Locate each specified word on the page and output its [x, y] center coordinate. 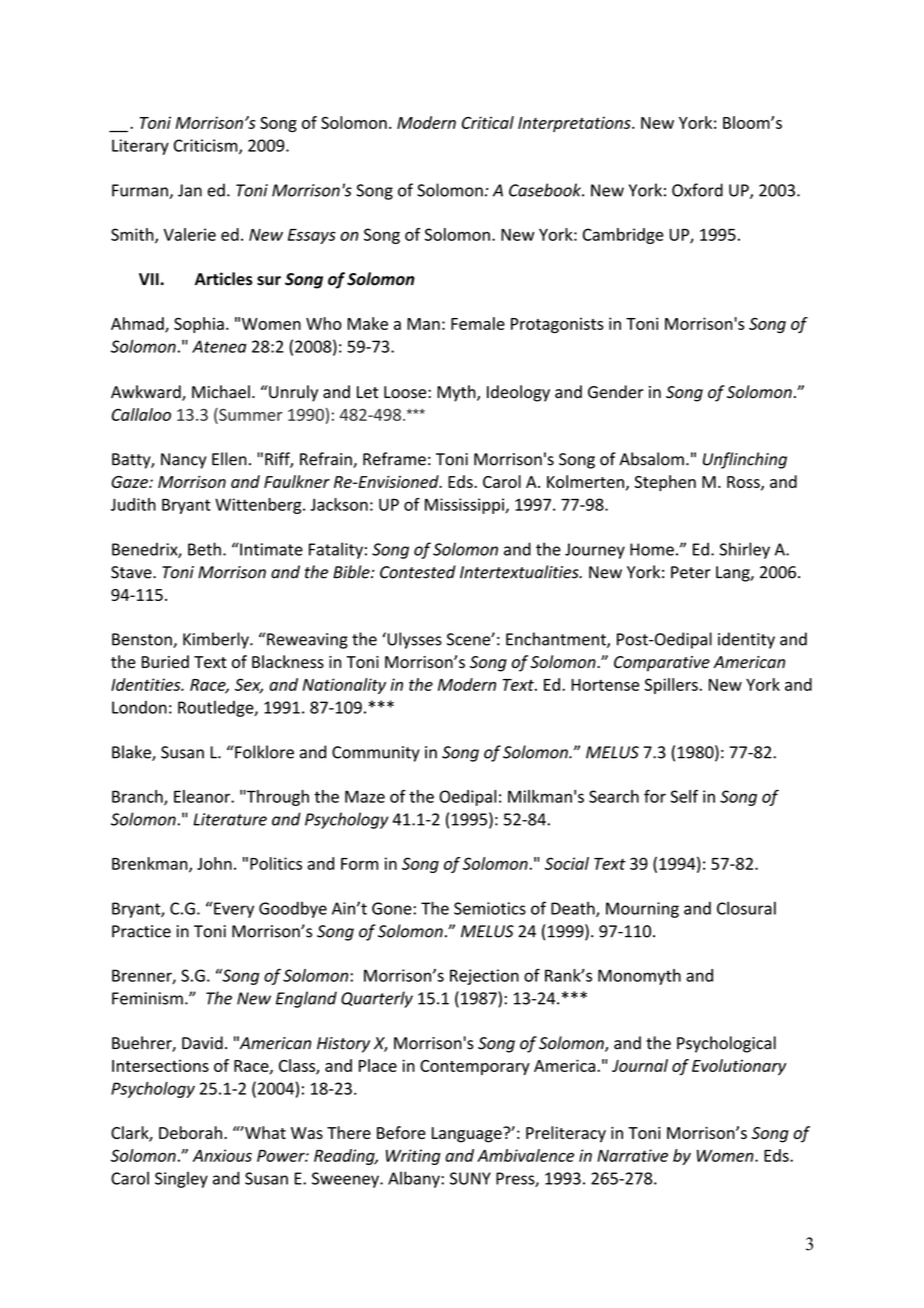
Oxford [697, 190]
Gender [616, 392]
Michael [221, 392]
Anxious [222, 1155]
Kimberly [217, 640]
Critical [488, 122]
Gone [393, 908]
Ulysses [413, 640]
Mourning [642, 910]
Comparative [662, 664]
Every [234, 910]
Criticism [207, 146]
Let [367, 392]
